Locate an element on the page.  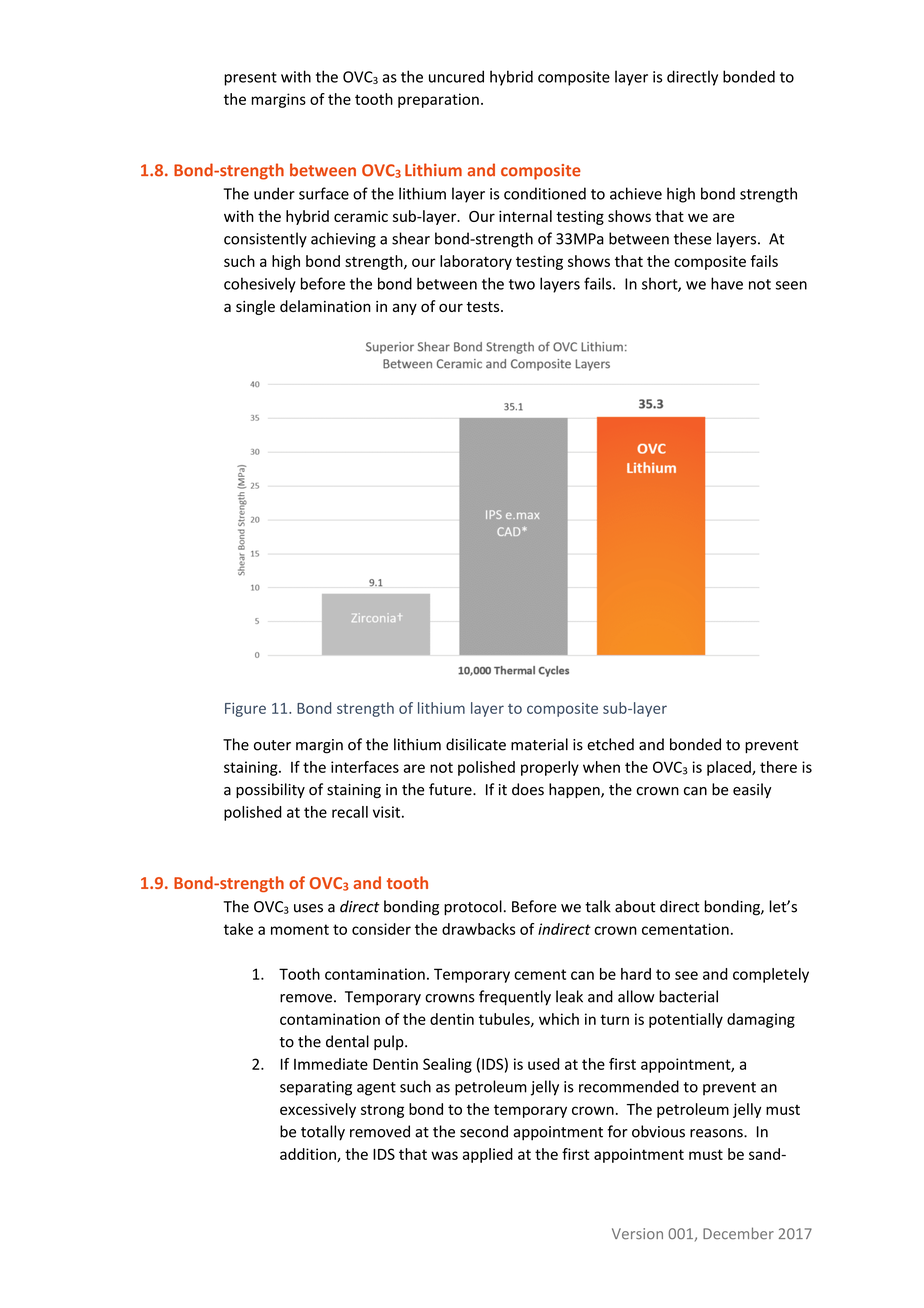
Figure is located at coordinates (245, 709).
